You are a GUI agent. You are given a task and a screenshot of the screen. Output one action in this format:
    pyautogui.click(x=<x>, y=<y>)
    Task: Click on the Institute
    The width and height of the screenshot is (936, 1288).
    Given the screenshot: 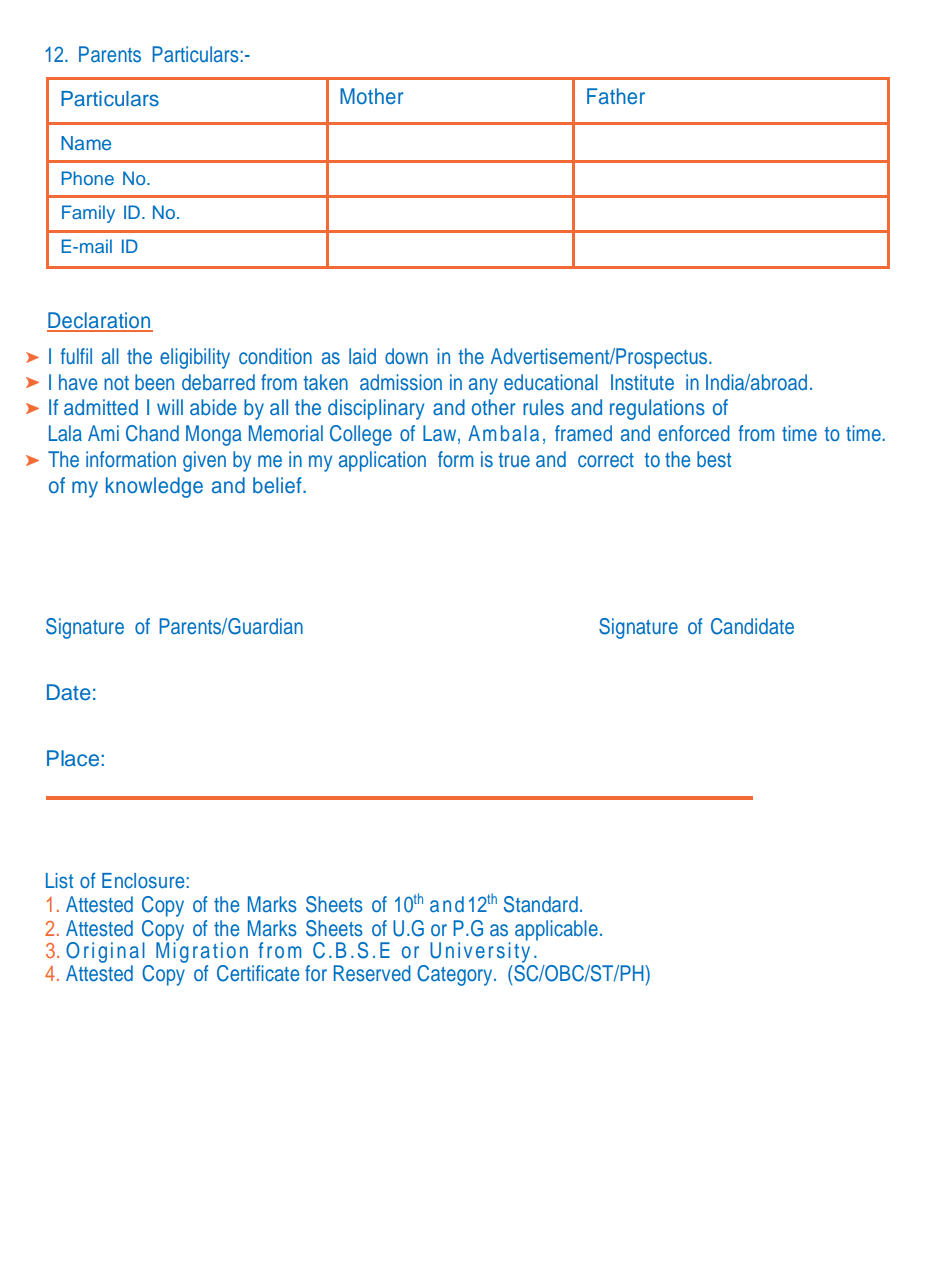 What is the action you would take?
    pyautogui.click(x=642, y=382)
